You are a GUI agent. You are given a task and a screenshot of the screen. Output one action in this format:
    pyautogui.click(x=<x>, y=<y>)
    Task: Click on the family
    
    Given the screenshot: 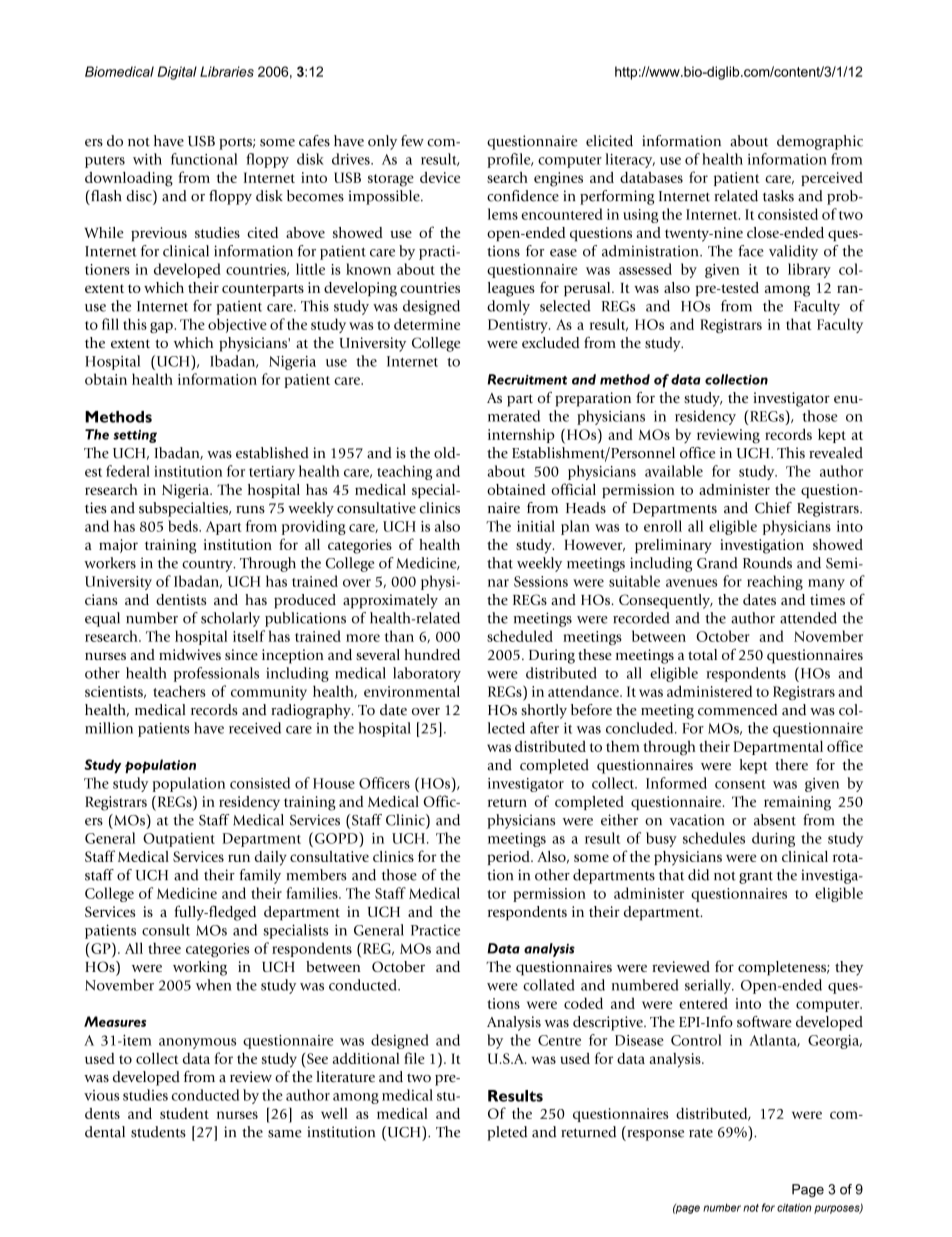 What is the action you would take?
    pyautogui.click(x=260, y=876)
